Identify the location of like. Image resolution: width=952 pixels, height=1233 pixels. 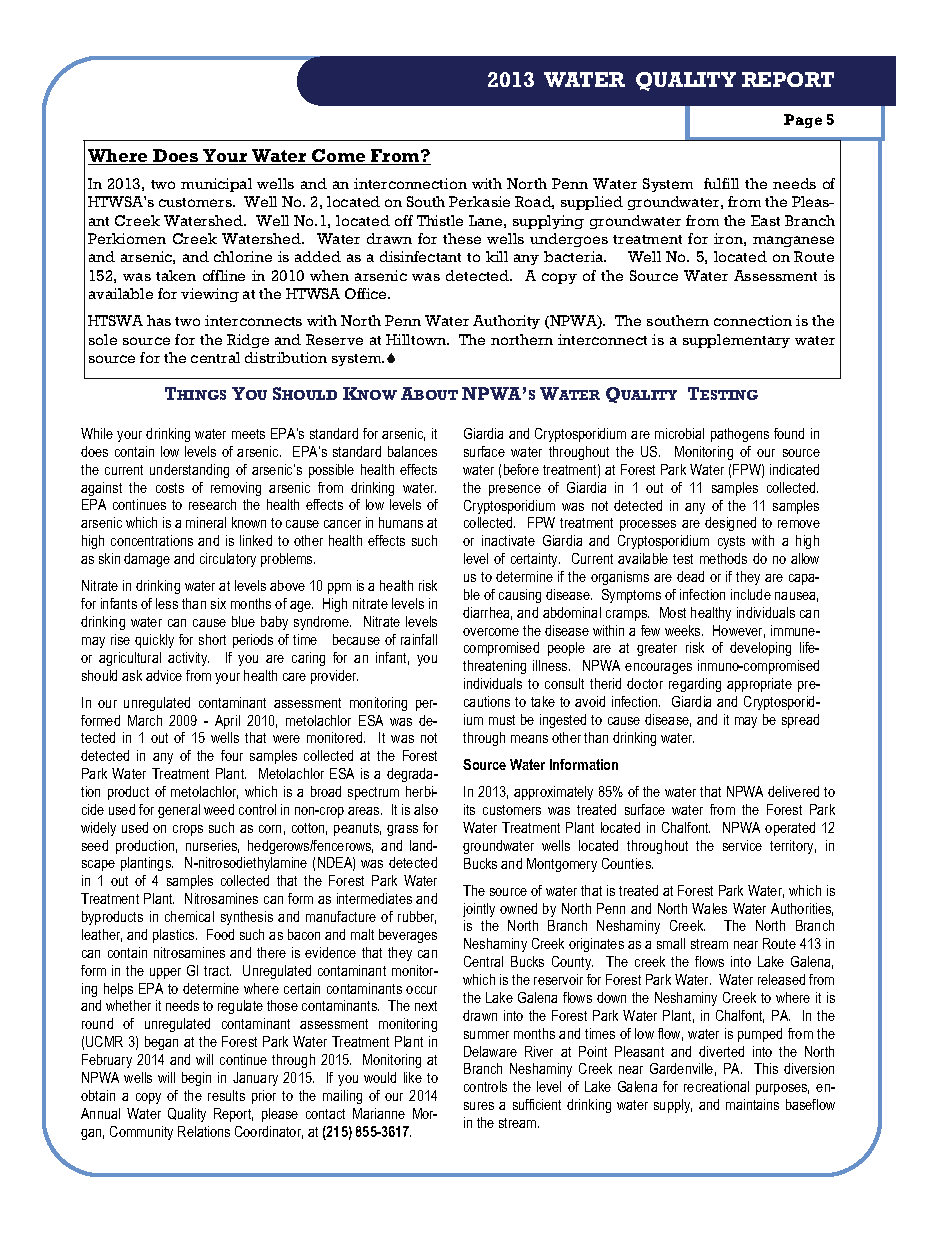
(413, 1077).
